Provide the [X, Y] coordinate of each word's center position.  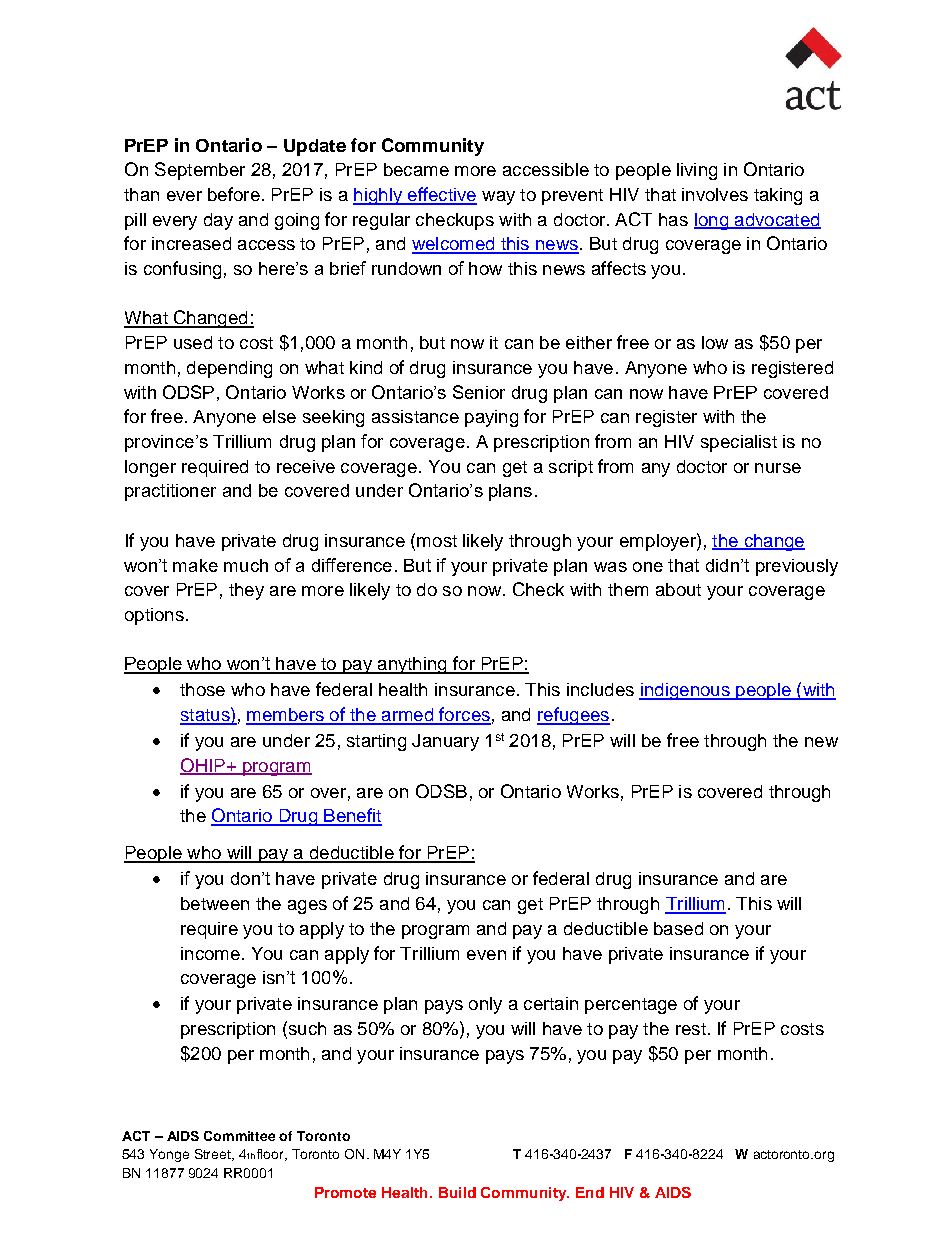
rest [691, 1029]
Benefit [352, 816]
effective [441, 195]
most [437, 541]
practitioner [170, 492]
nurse [778, 468]
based [678, 928]
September [200, 171]
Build [457, 1192]
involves [715, 194]
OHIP [203, 766]
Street [214, 1155]
